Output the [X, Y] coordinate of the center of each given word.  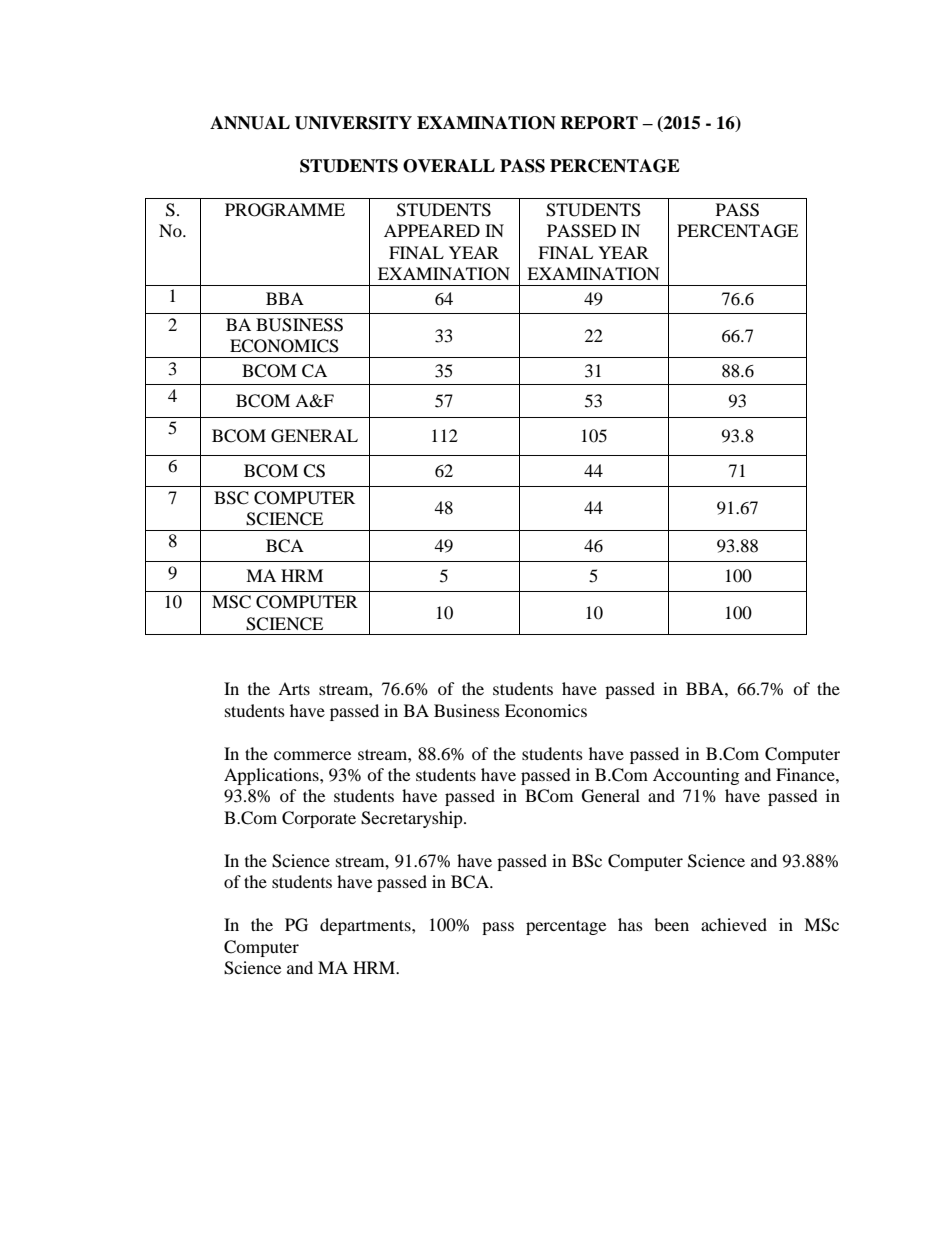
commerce [312, 755]
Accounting [696, 776]
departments [366, 926]
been [671, 924]
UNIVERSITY [353, 123]
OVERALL [449, 166]
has [630, 924]
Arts [294, 688]
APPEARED [432, 230]
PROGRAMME [285, 210]
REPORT [599, 123]
